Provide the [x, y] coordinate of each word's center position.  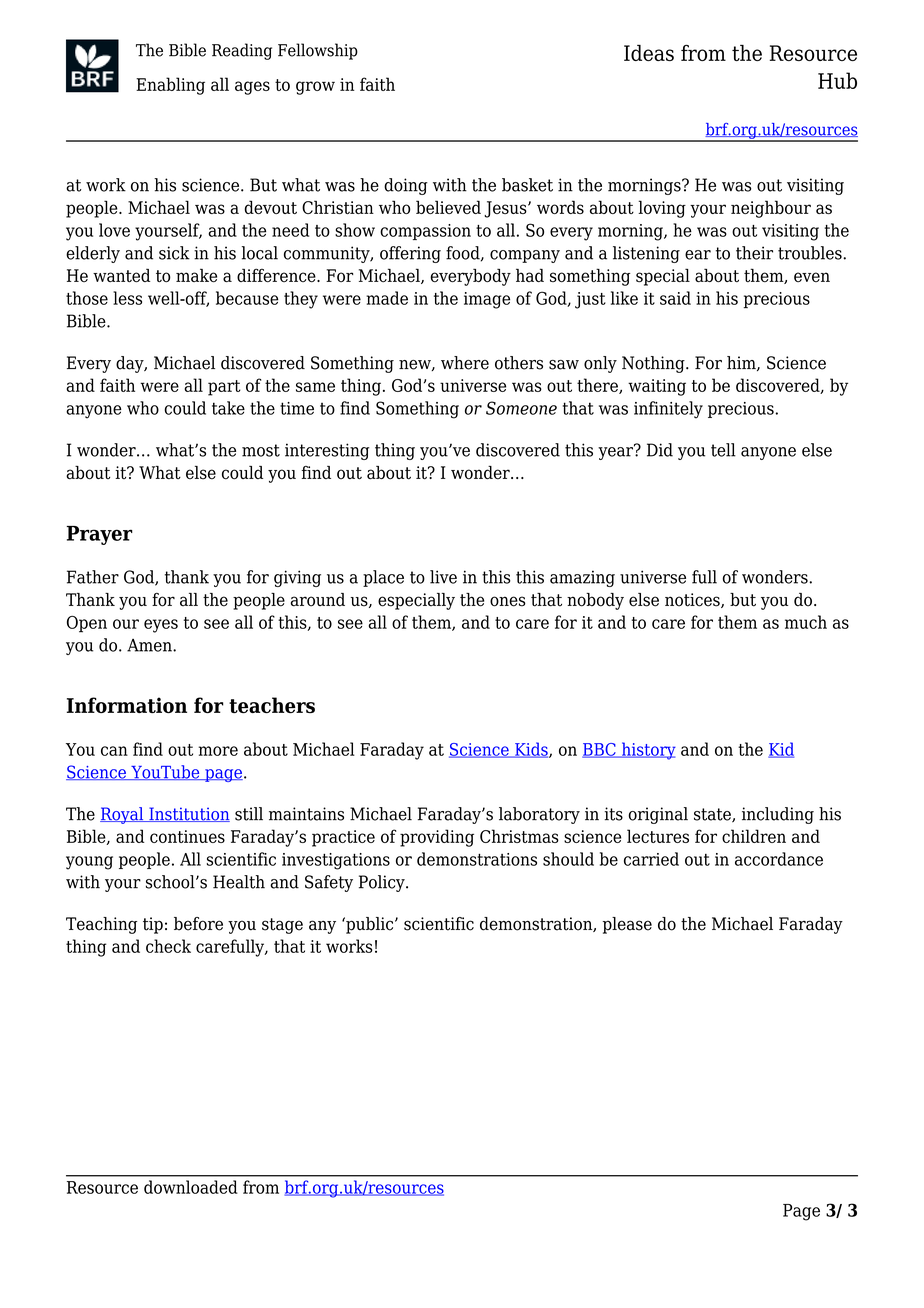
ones [508, 601]
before [198, 924]
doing [406, 186]
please [627, 925]
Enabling [170, 86]
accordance [779, 859]
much [806, 622]
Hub [837, 80]
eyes [161, 626]
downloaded [191, 1187]
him [742, 363]
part [224, 388]
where [465, 363]
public [370, 925]
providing [437, 838]
